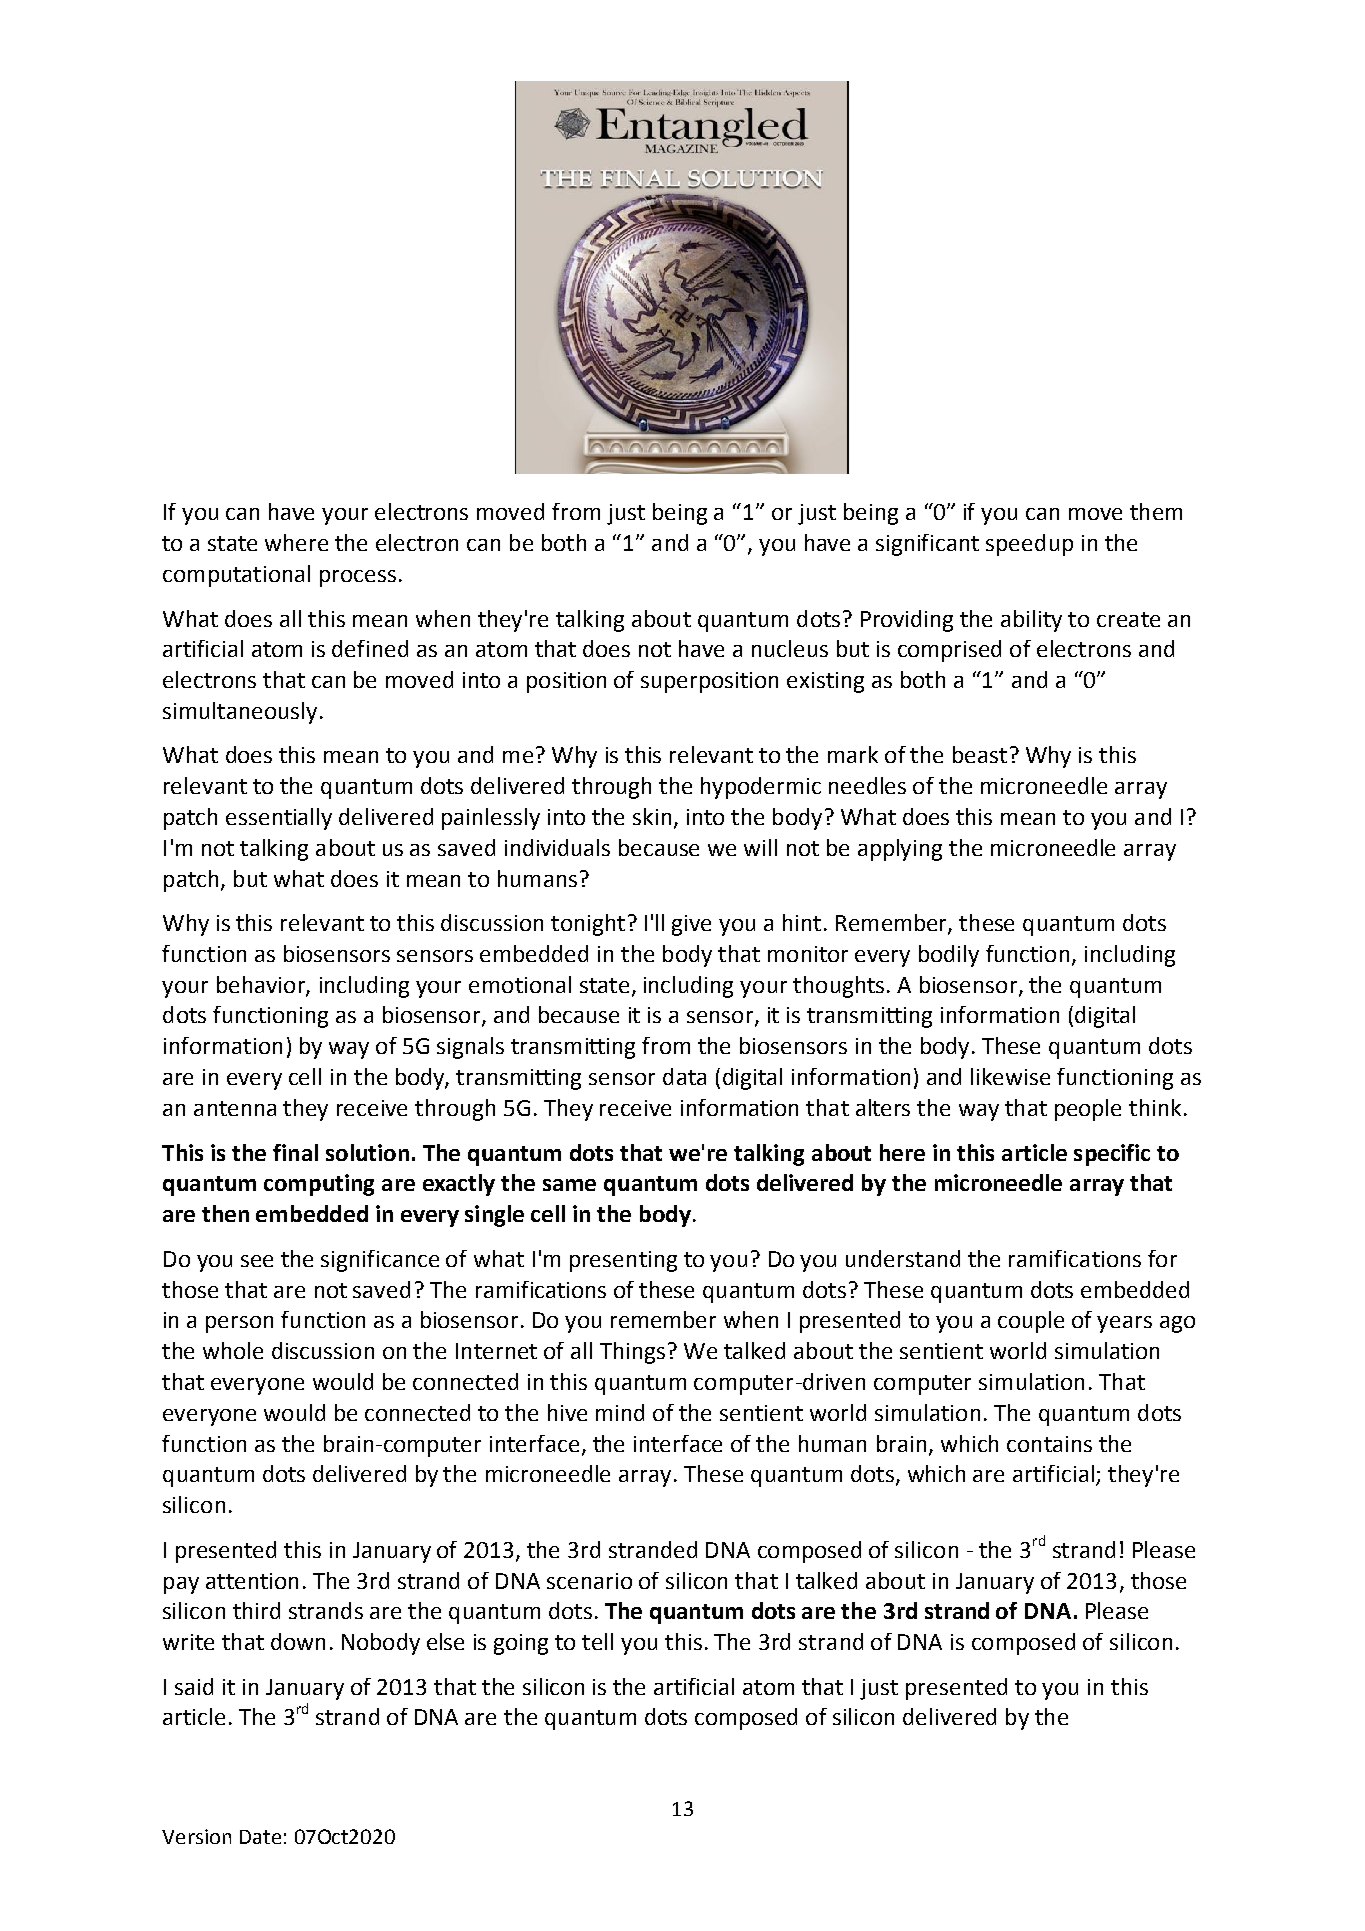 The width and height of the image is (1365, 1931). What do you see at coordinates (1049, 1444) in the image?
I see `contains` at bounding box center [1049, 1444].
